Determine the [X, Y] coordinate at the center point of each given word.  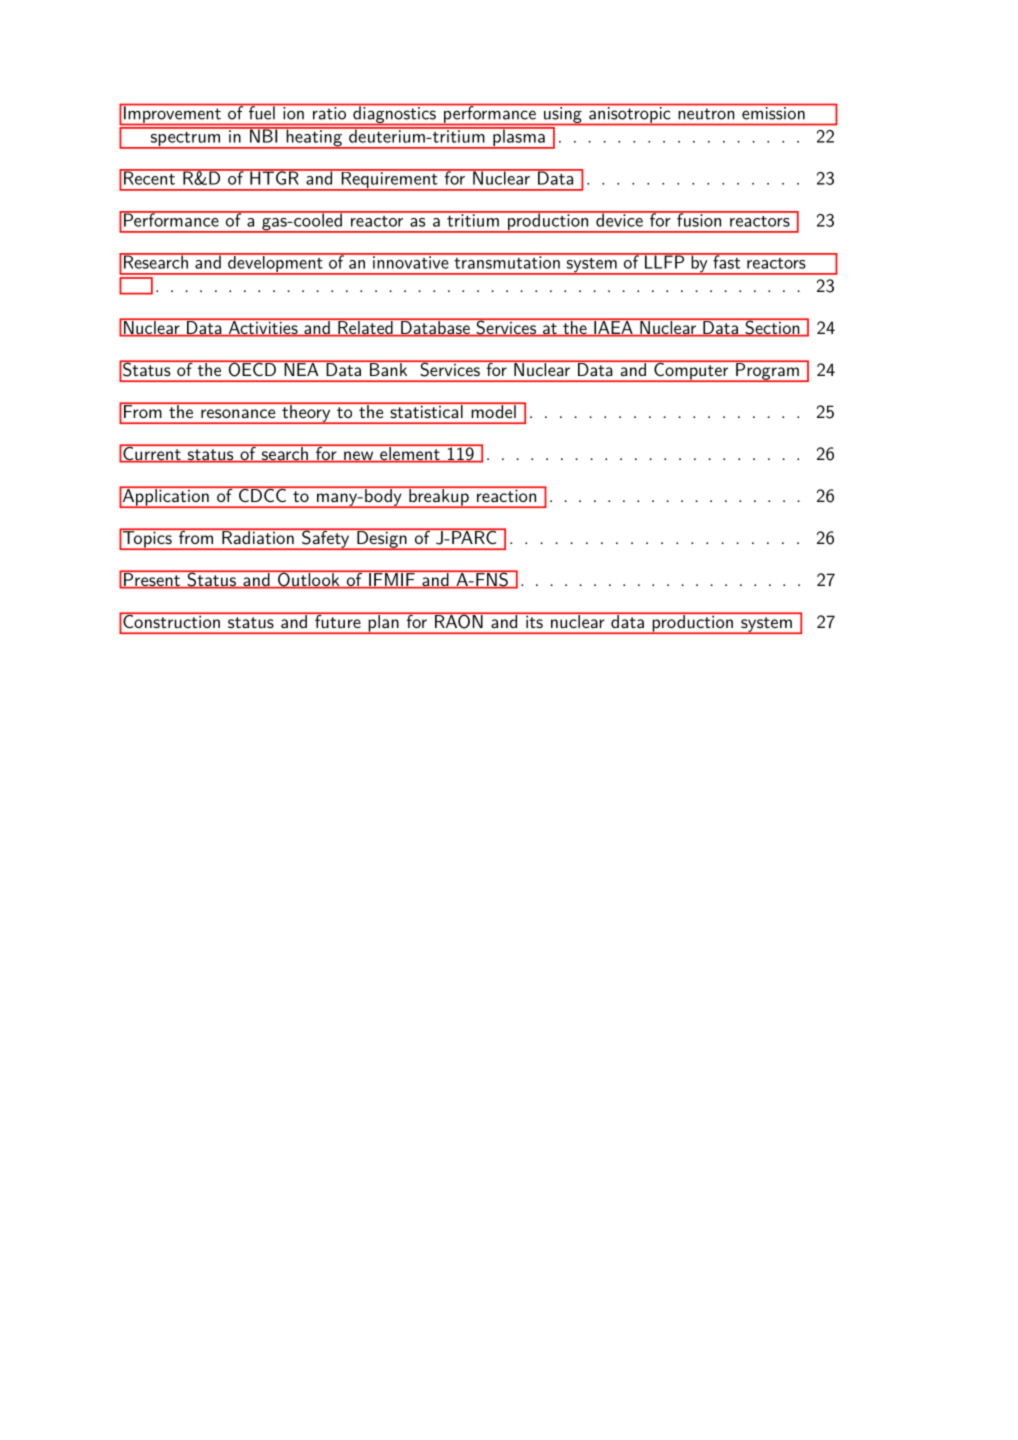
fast [726, 261]
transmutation [507, 261]
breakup [439, 497]
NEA [301, 368]
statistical [426, 410]
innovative [410, 261]
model [493, 410]
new [358, 457]
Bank [388, 368]
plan [383, 623]
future [338, 620]
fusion [698, 219]
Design [382, 539]
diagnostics [394, 114]
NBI [263, 135]
